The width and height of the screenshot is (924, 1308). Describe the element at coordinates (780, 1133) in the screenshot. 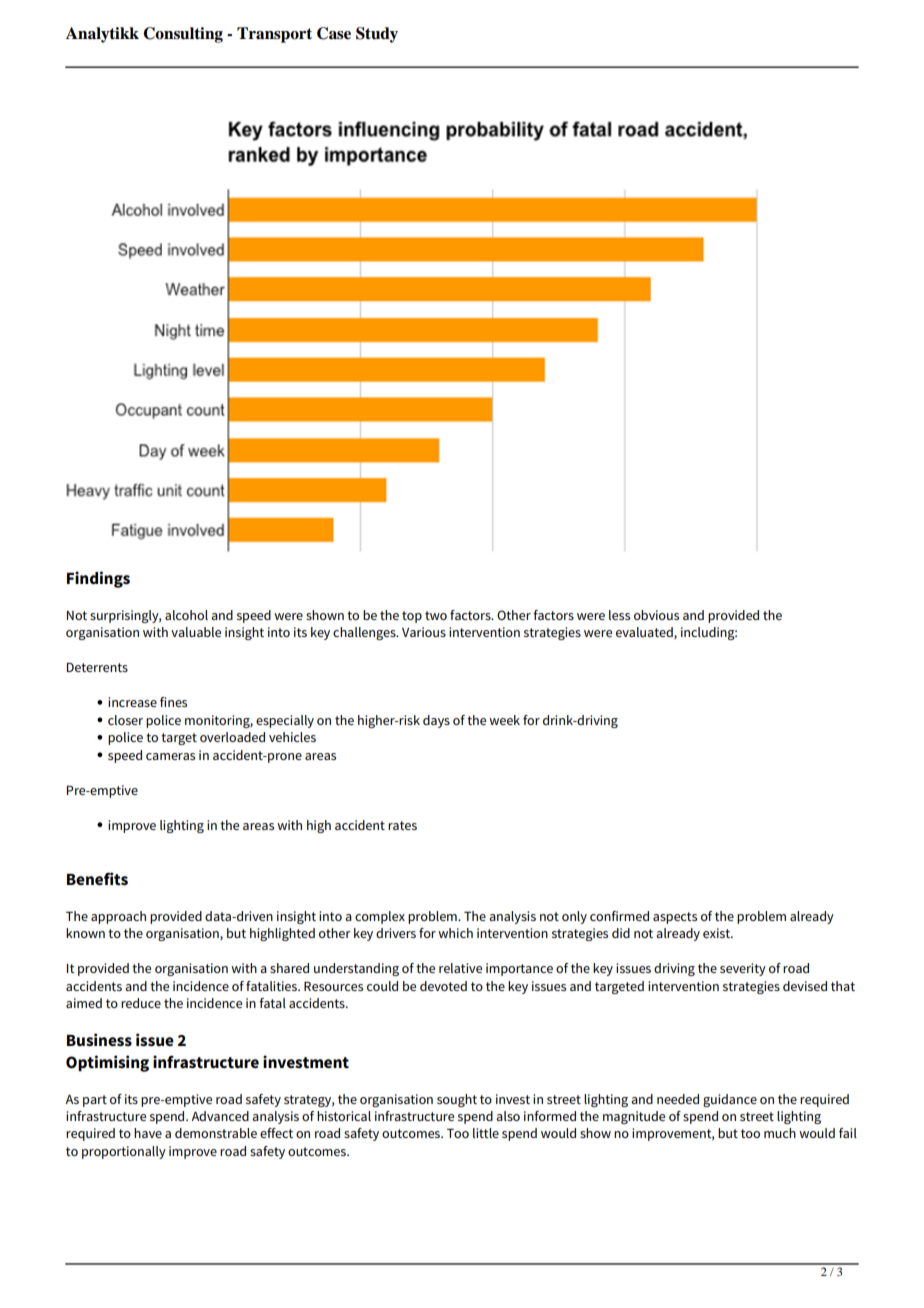

I see `much` at that location.
